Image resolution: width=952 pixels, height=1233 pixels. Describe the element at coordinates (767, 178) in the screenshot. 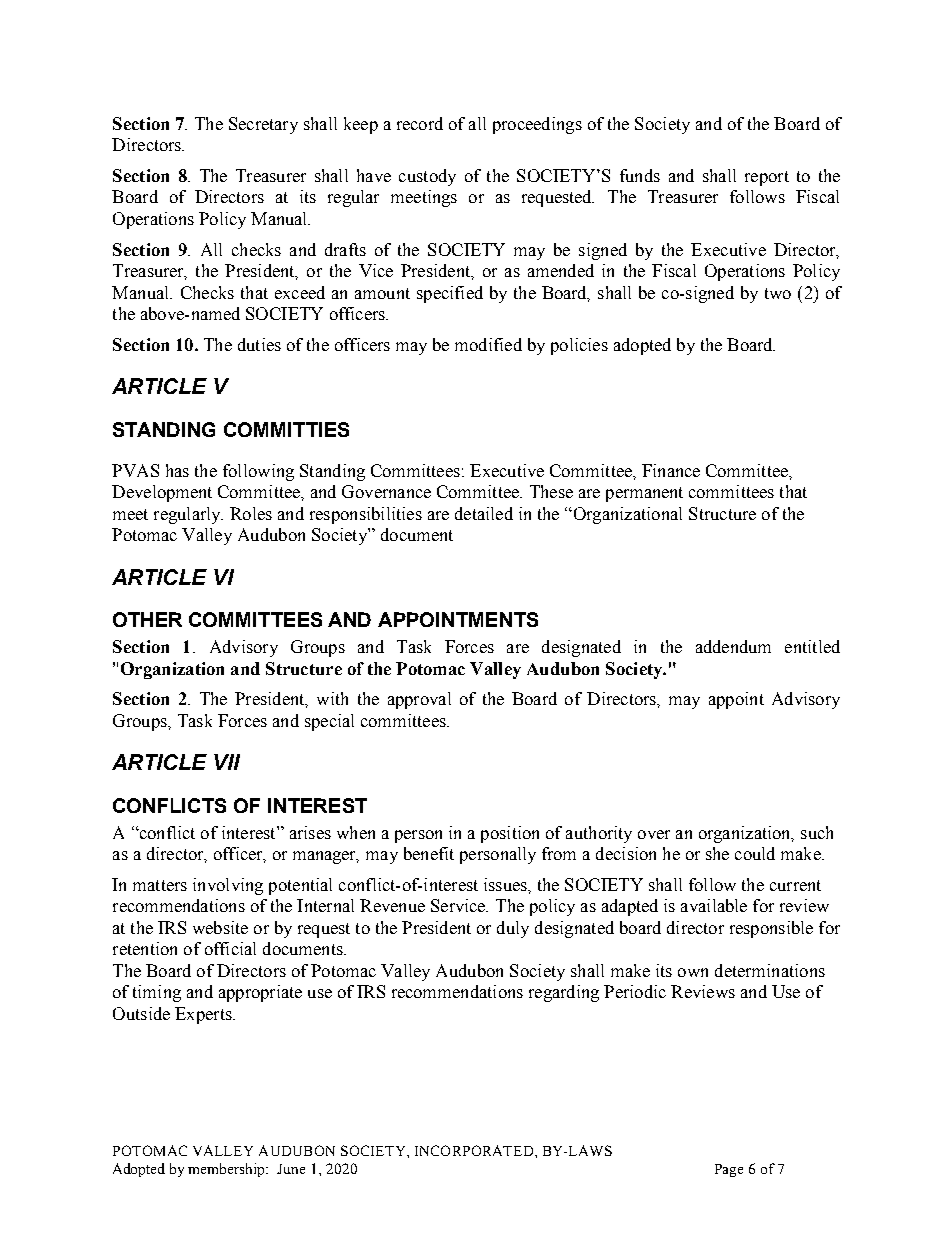

I see `report` at that location.
